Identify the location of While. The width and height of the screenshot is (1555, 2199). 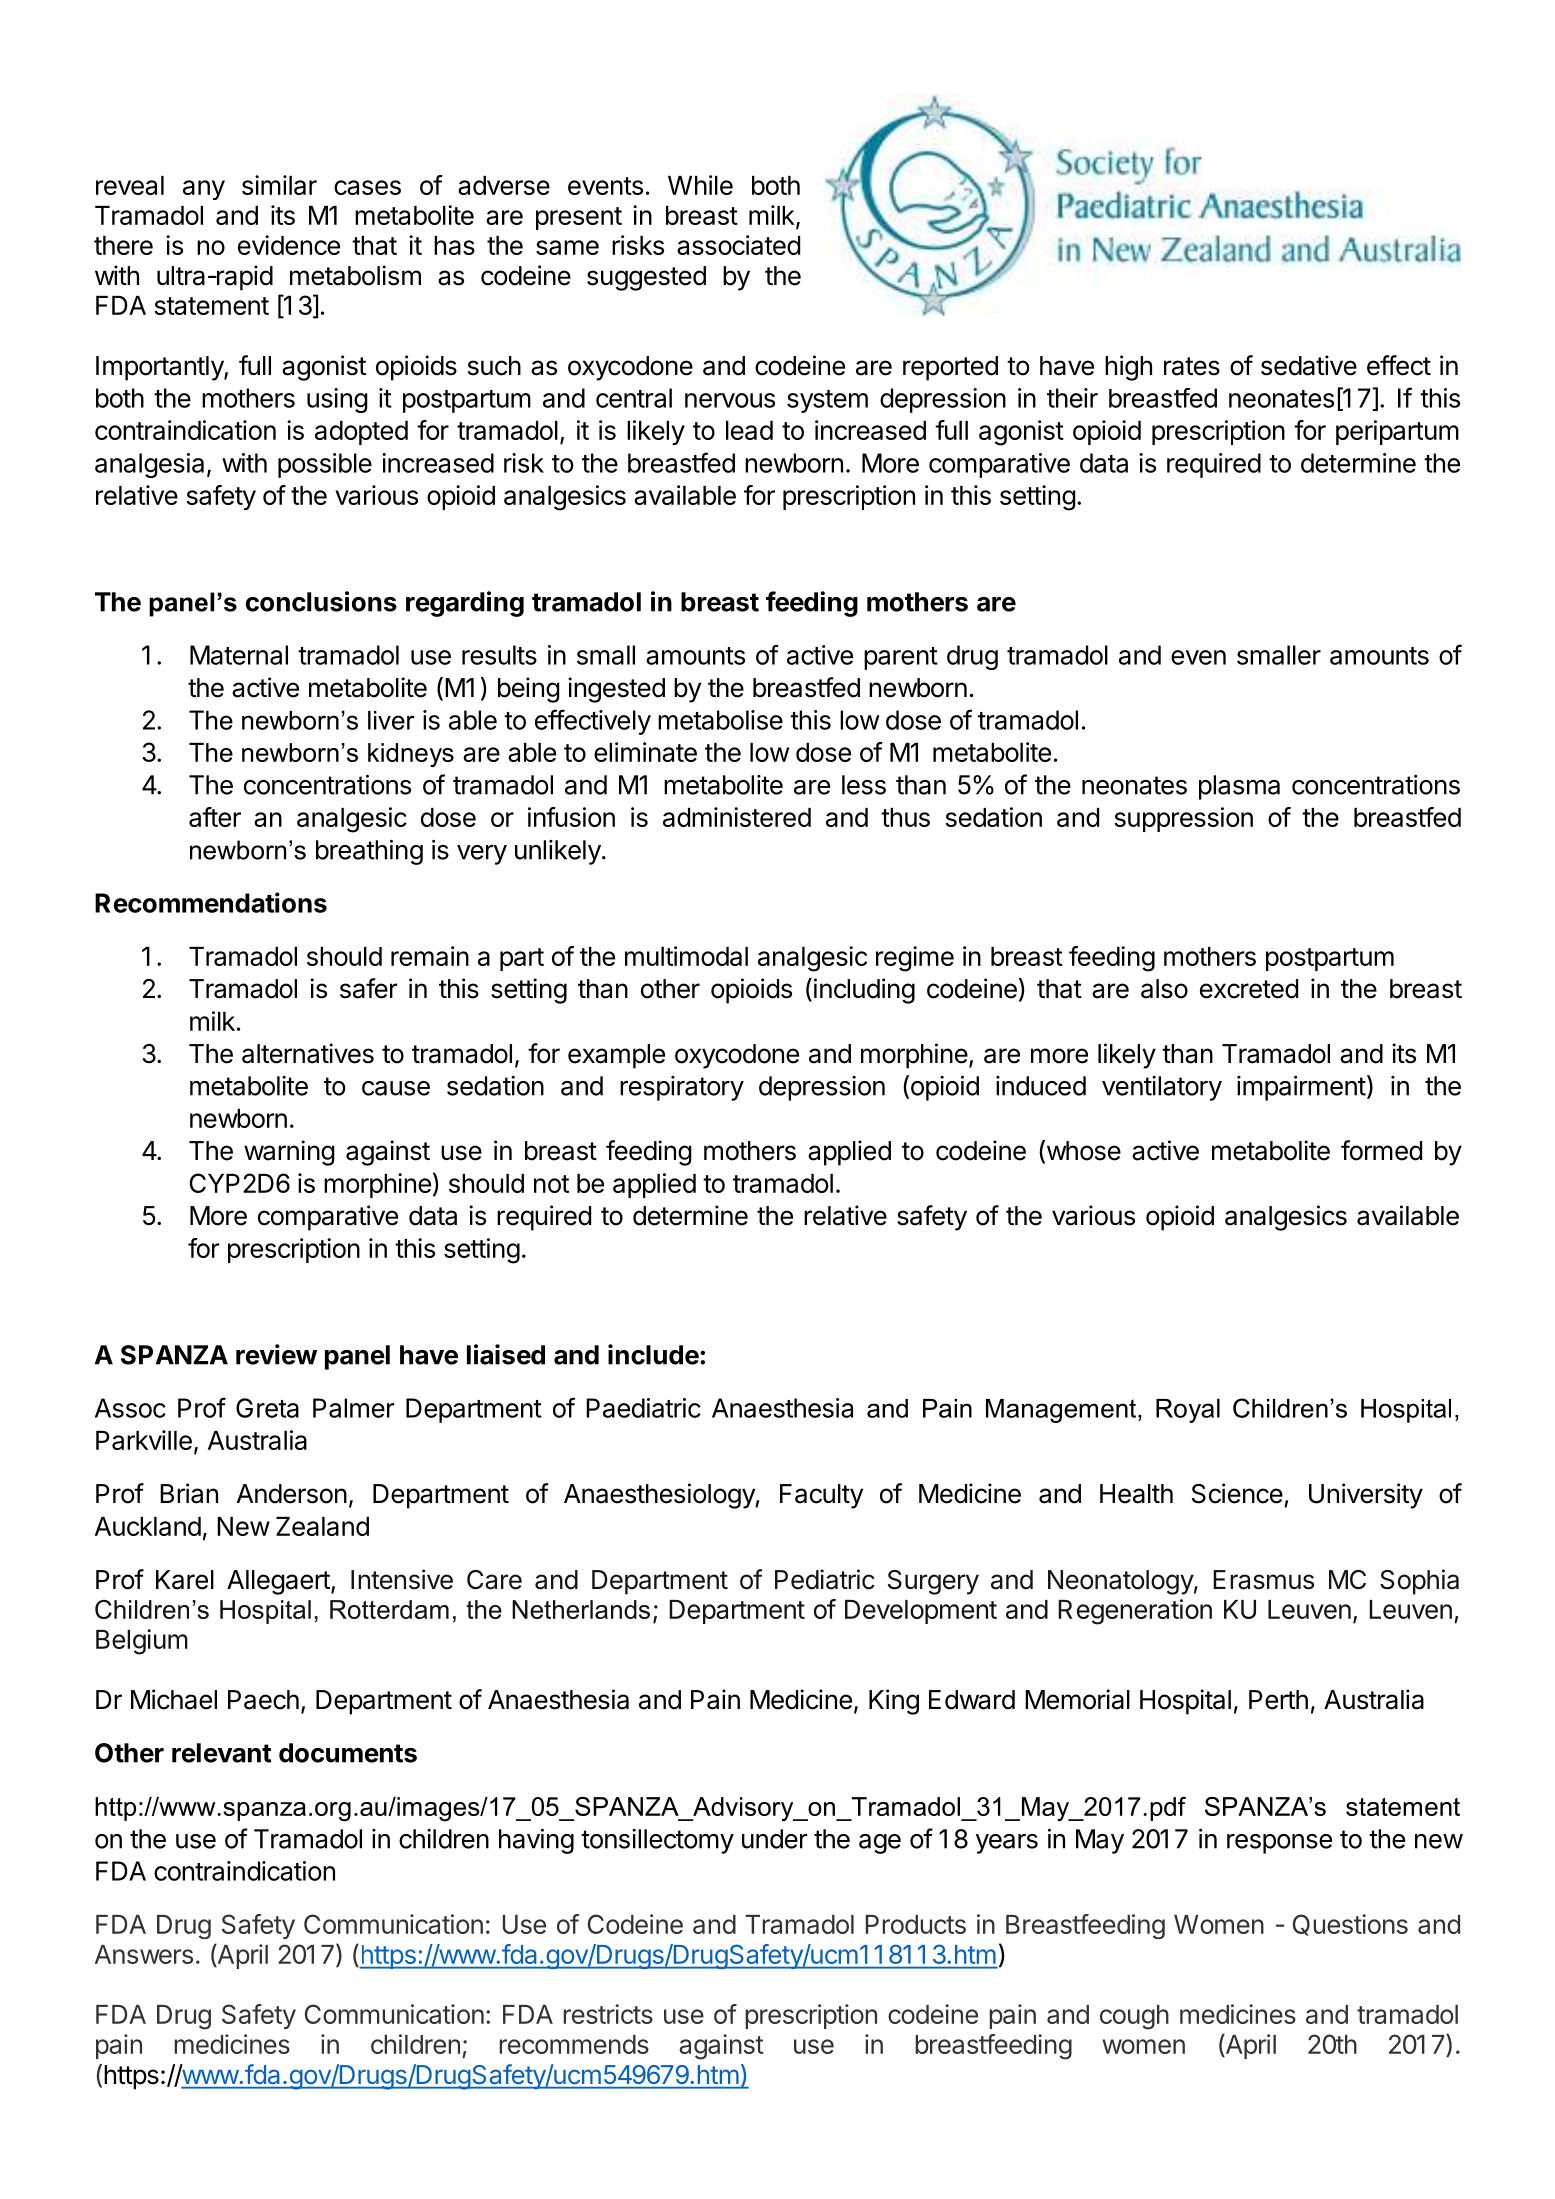
(700, 185).
